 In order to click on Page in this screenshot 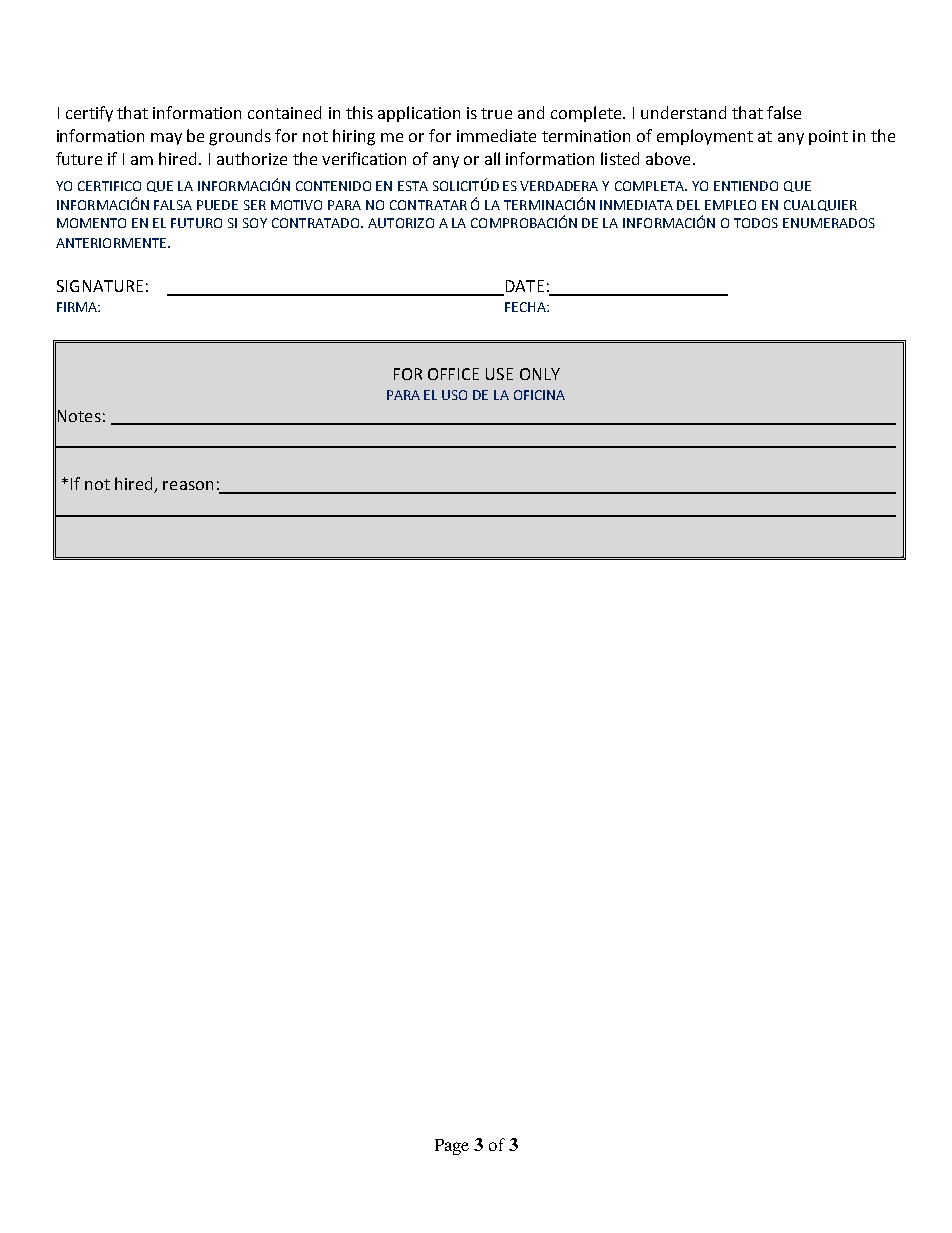, I will do `click(452, 1147)`.
